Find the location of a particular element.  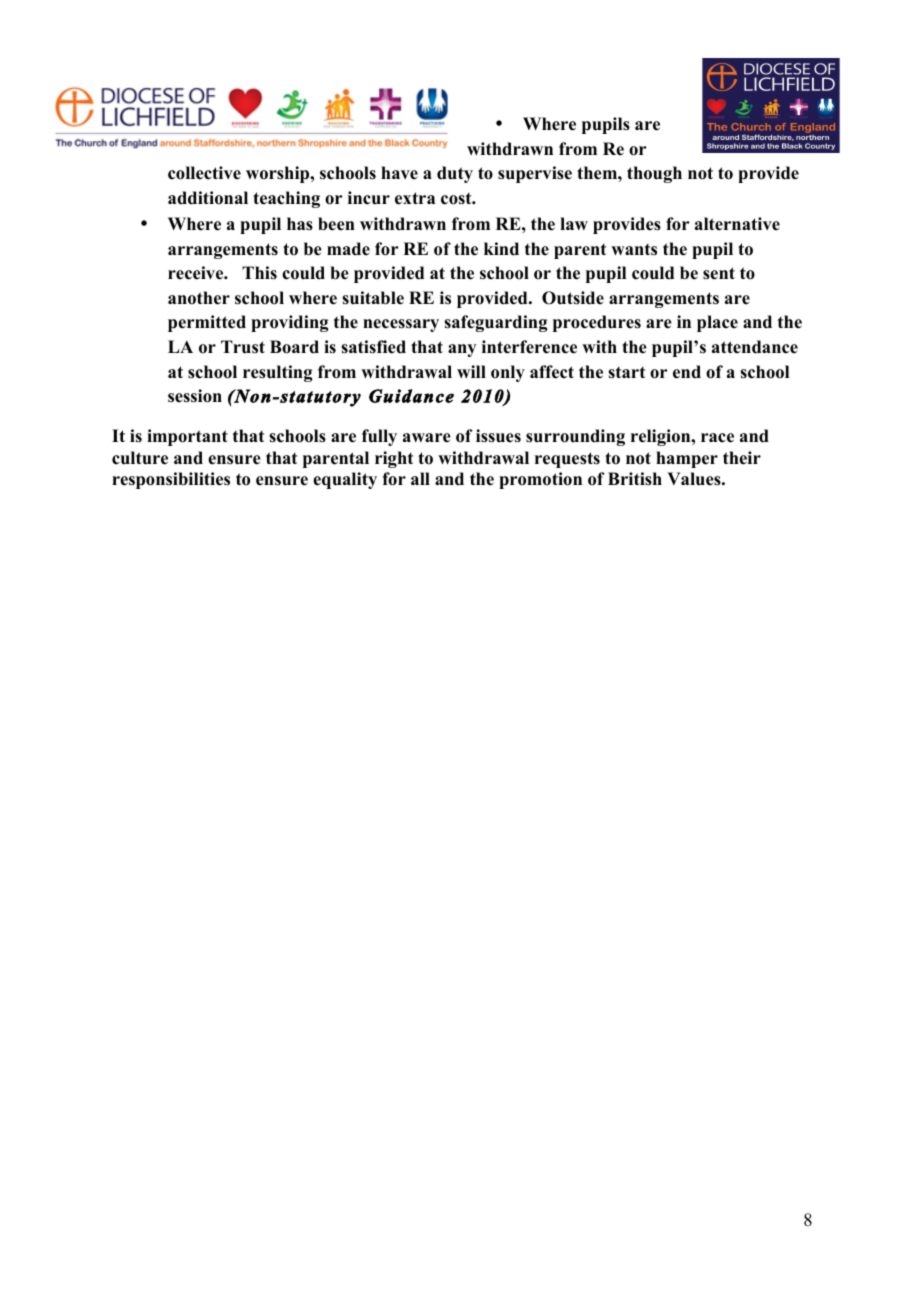

Trust is located at coordinates (243, 347).
